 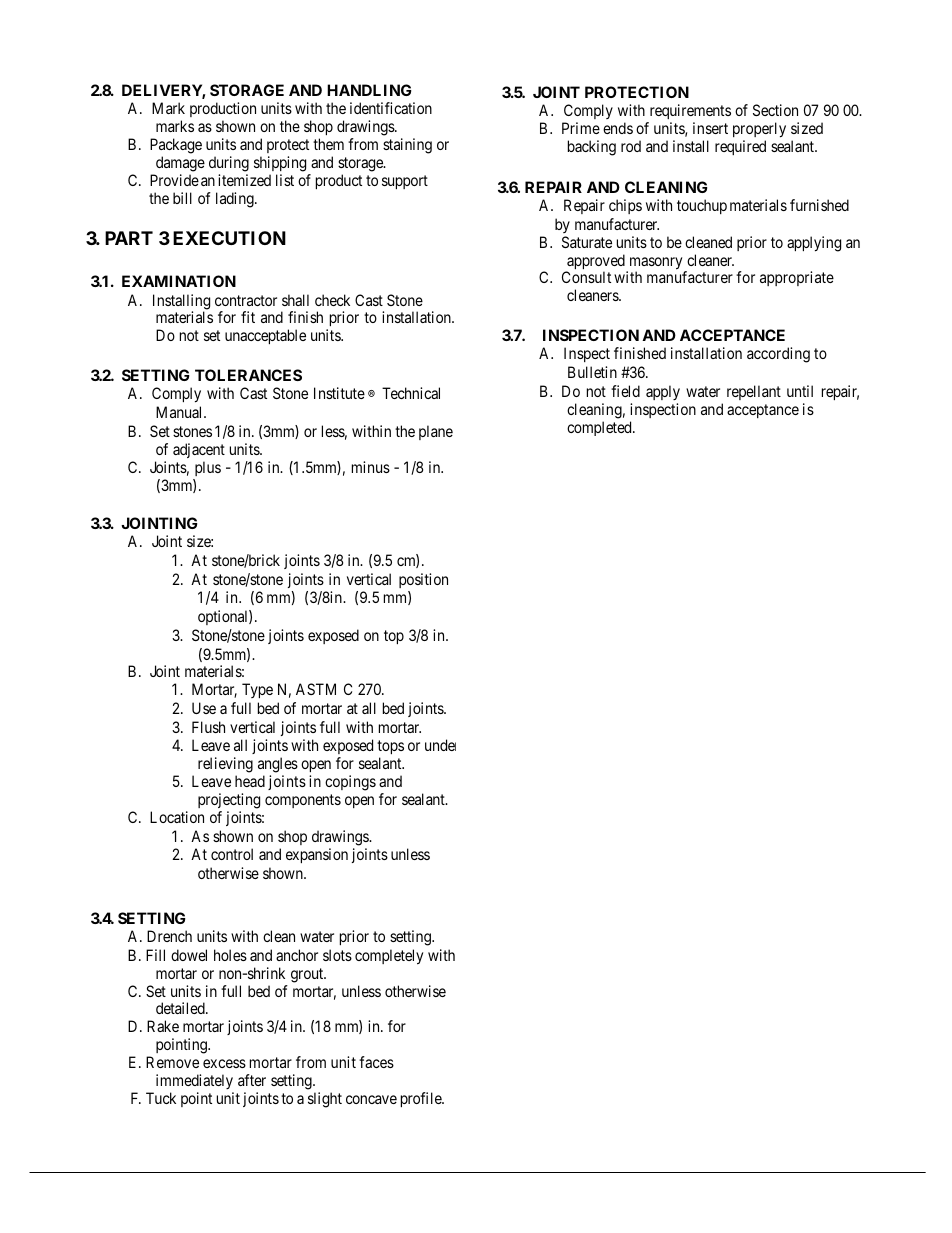 What do you see at coordinates (759, 131) in the screenshot?
I see `properly` at bounding box center [759, 131].
